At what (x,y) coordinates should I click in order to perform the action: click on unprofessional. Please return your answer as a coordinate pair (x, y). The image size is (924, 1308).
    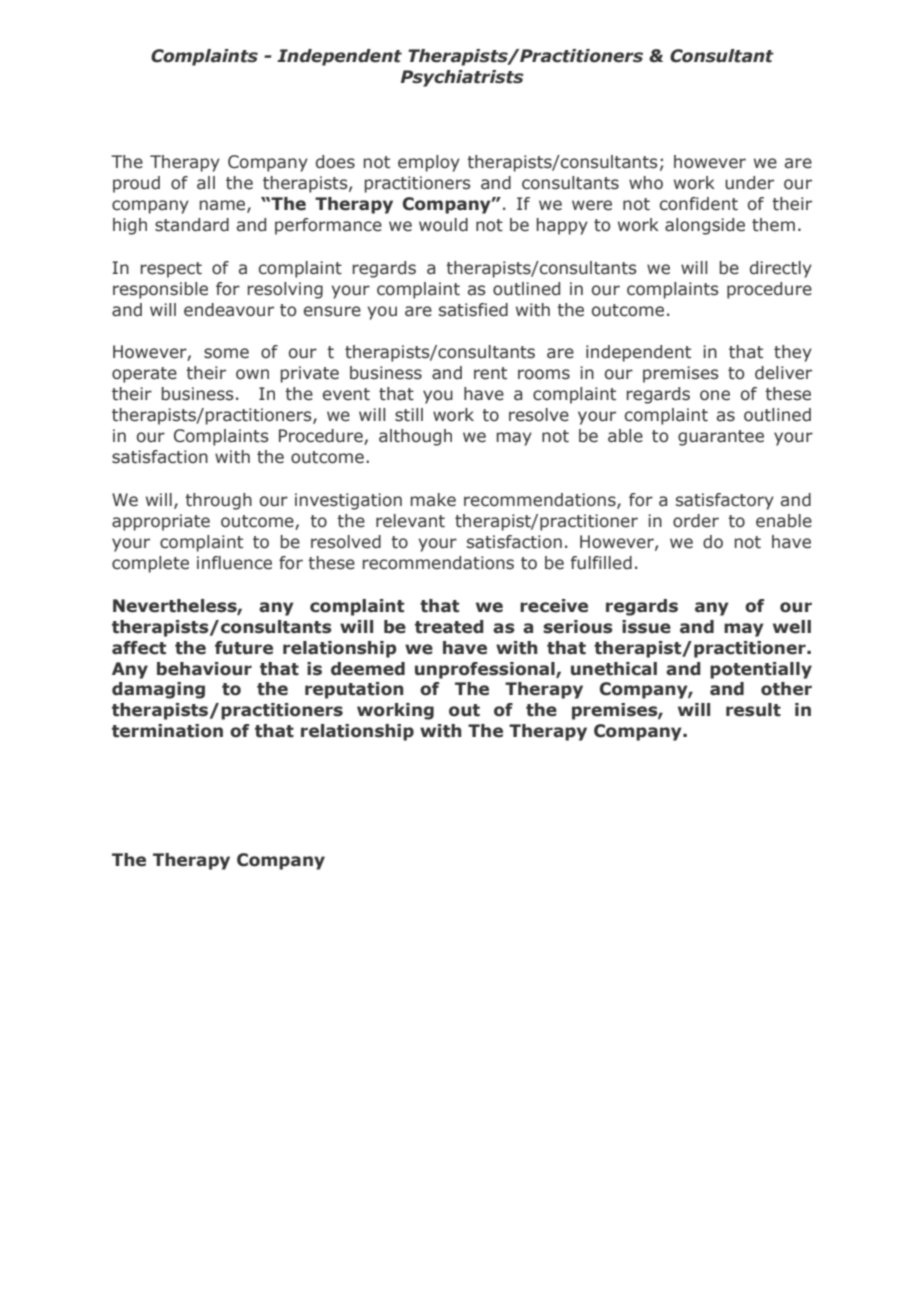
    Looking at the image, I should click on (486, 670).
